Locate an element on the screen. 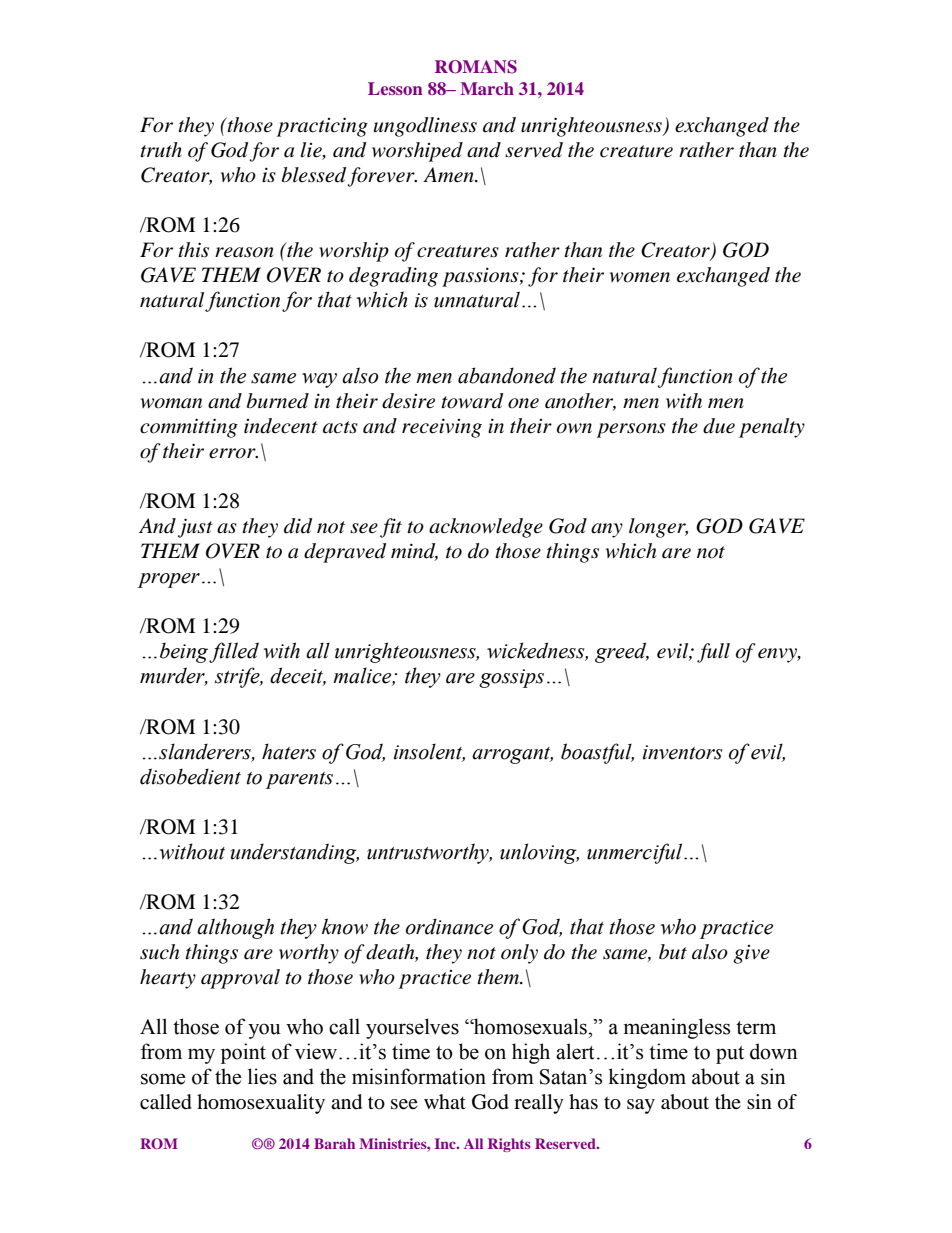  what is located at coordinates (445, 1101).
